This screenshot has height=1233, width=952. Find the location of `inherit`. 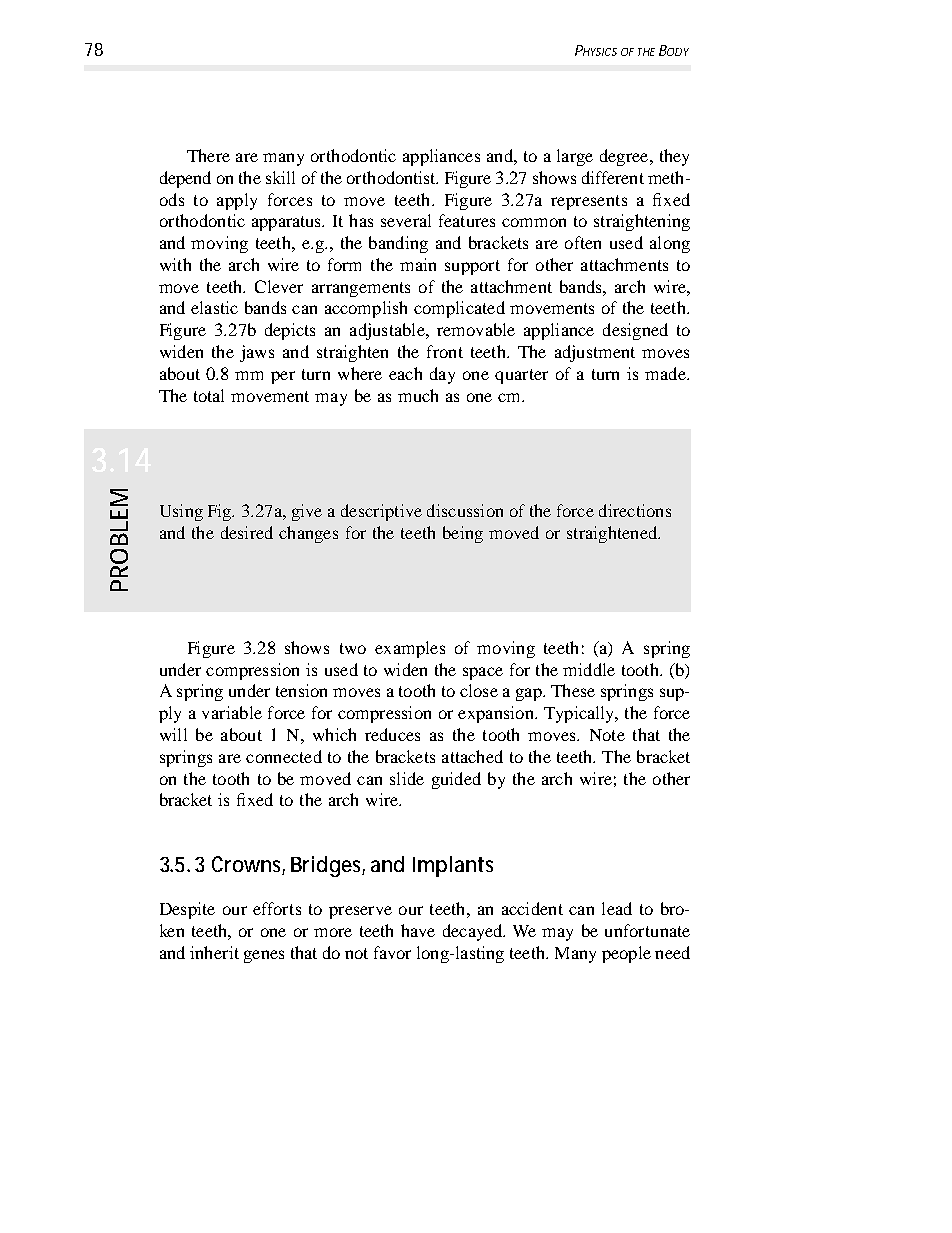

inherit is located at coordinates (214, 952).
